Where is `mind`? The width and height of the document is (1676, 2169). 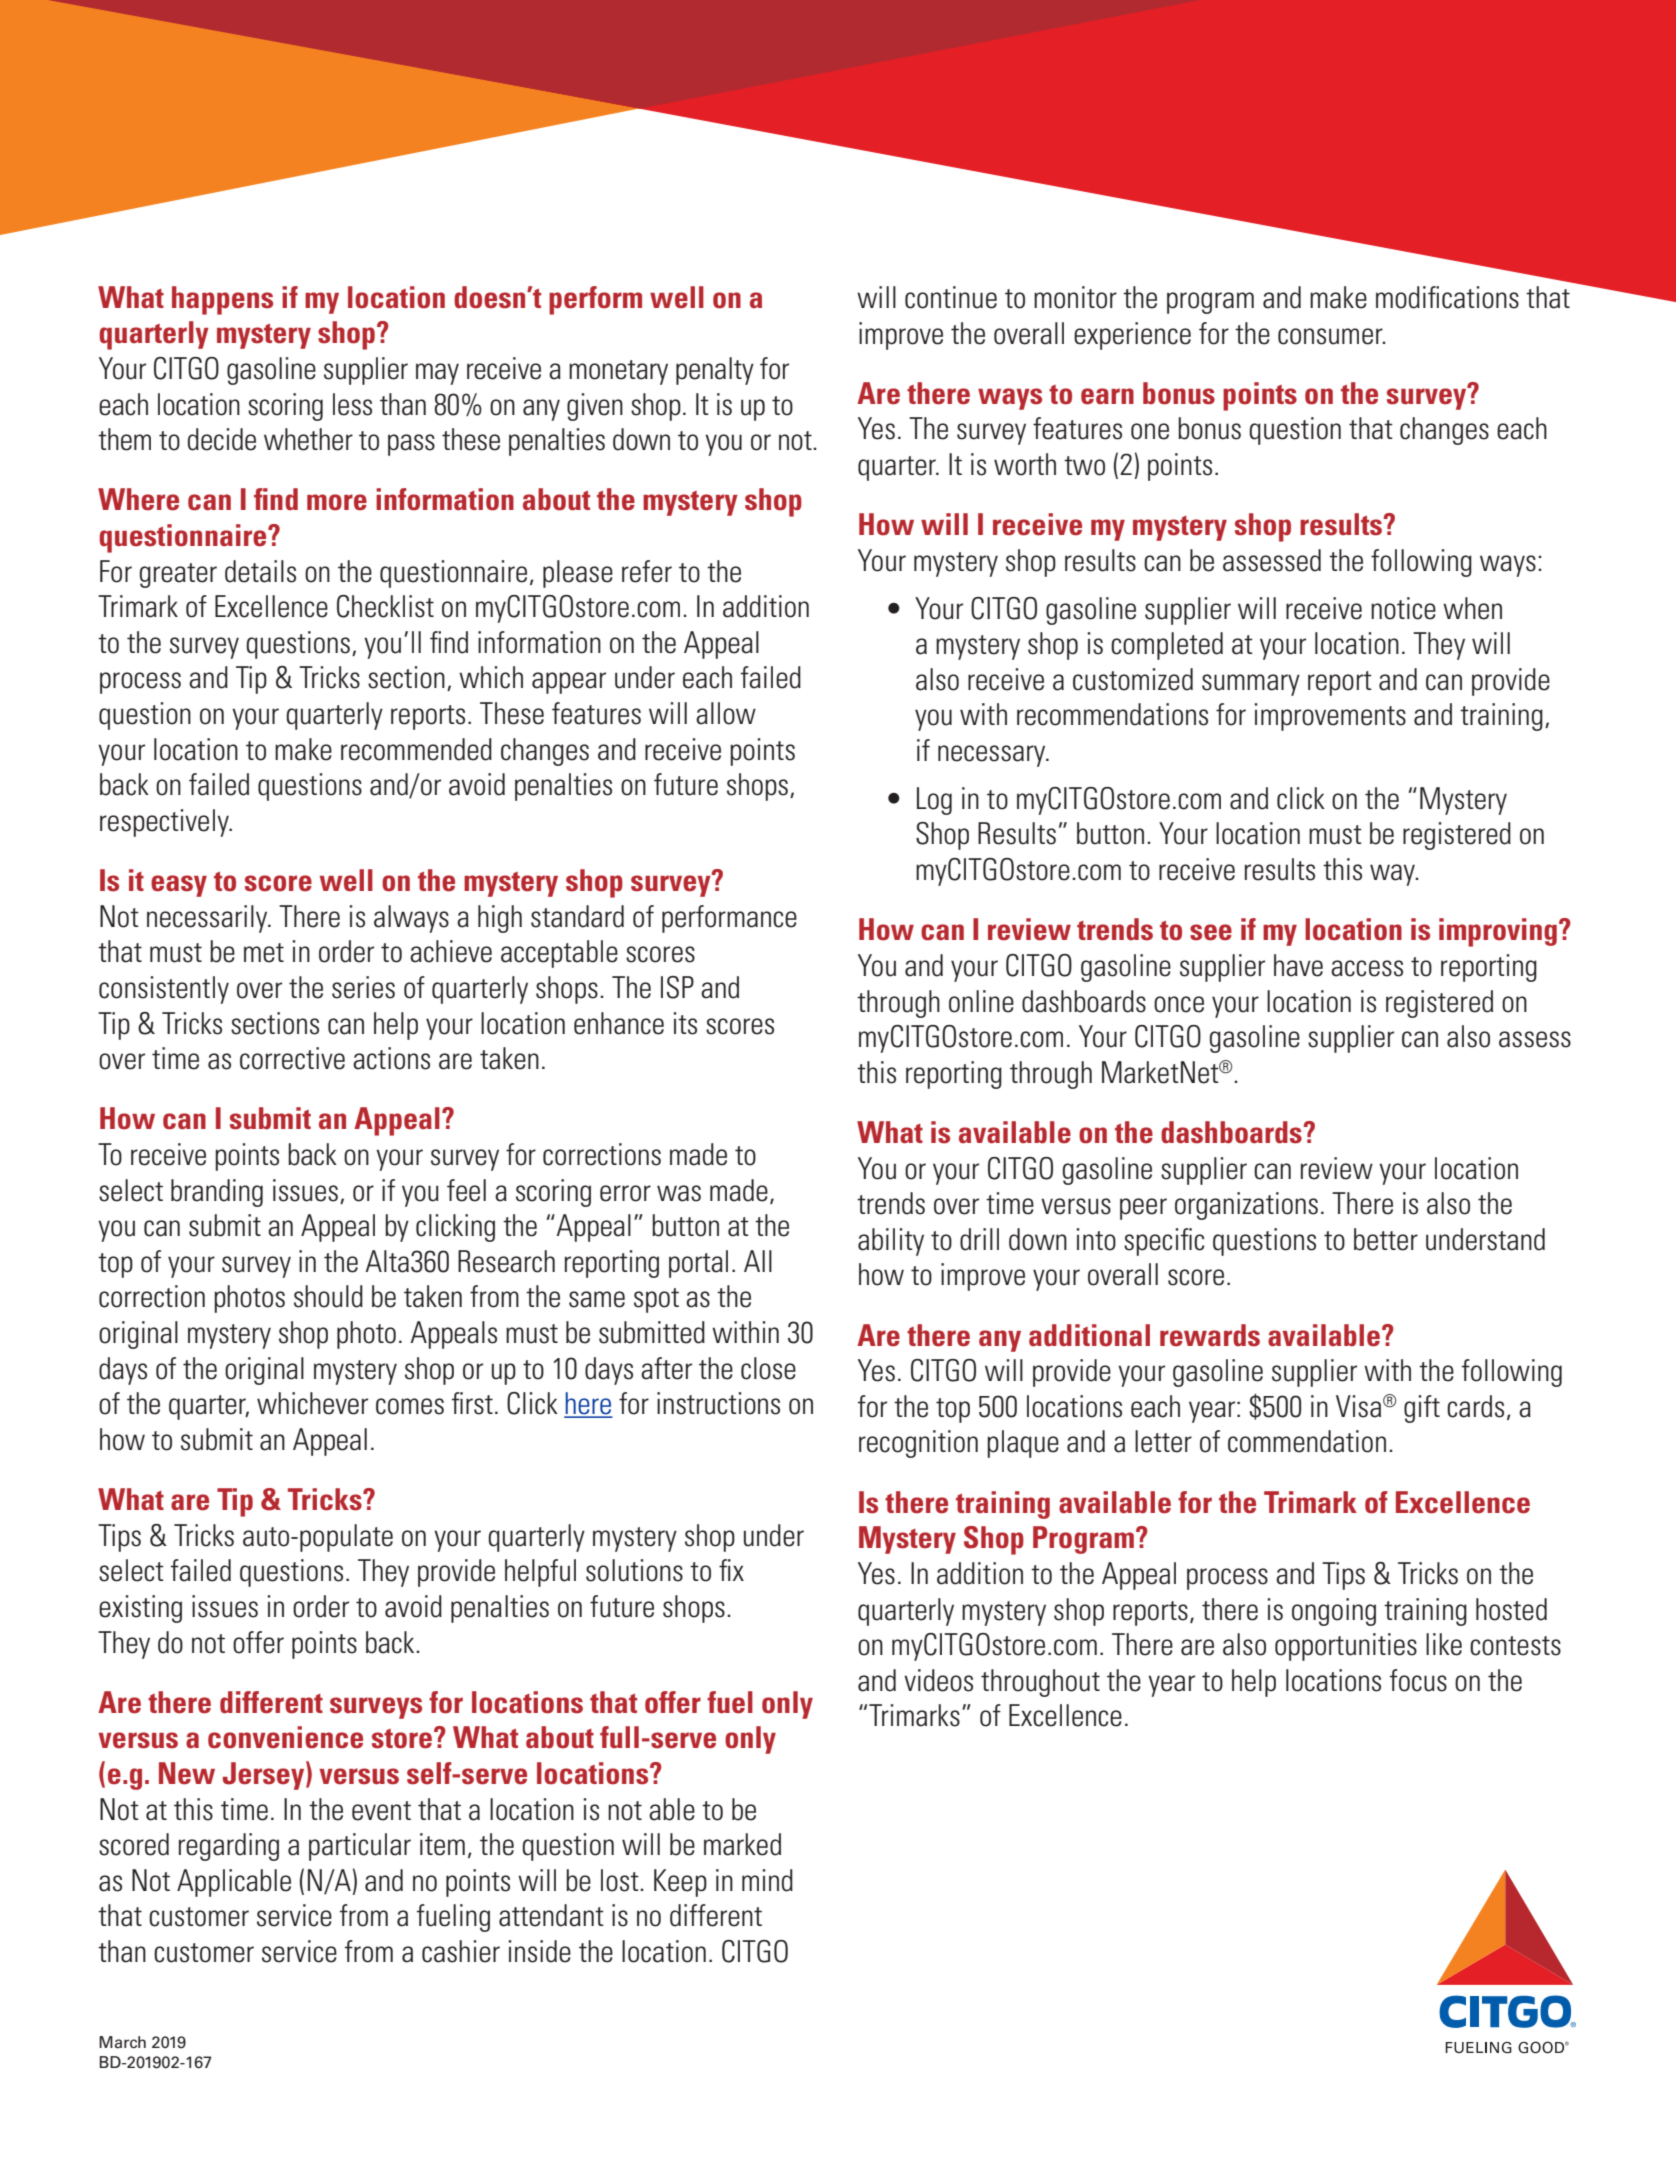
mind is located at coordinates (767, 1880).
